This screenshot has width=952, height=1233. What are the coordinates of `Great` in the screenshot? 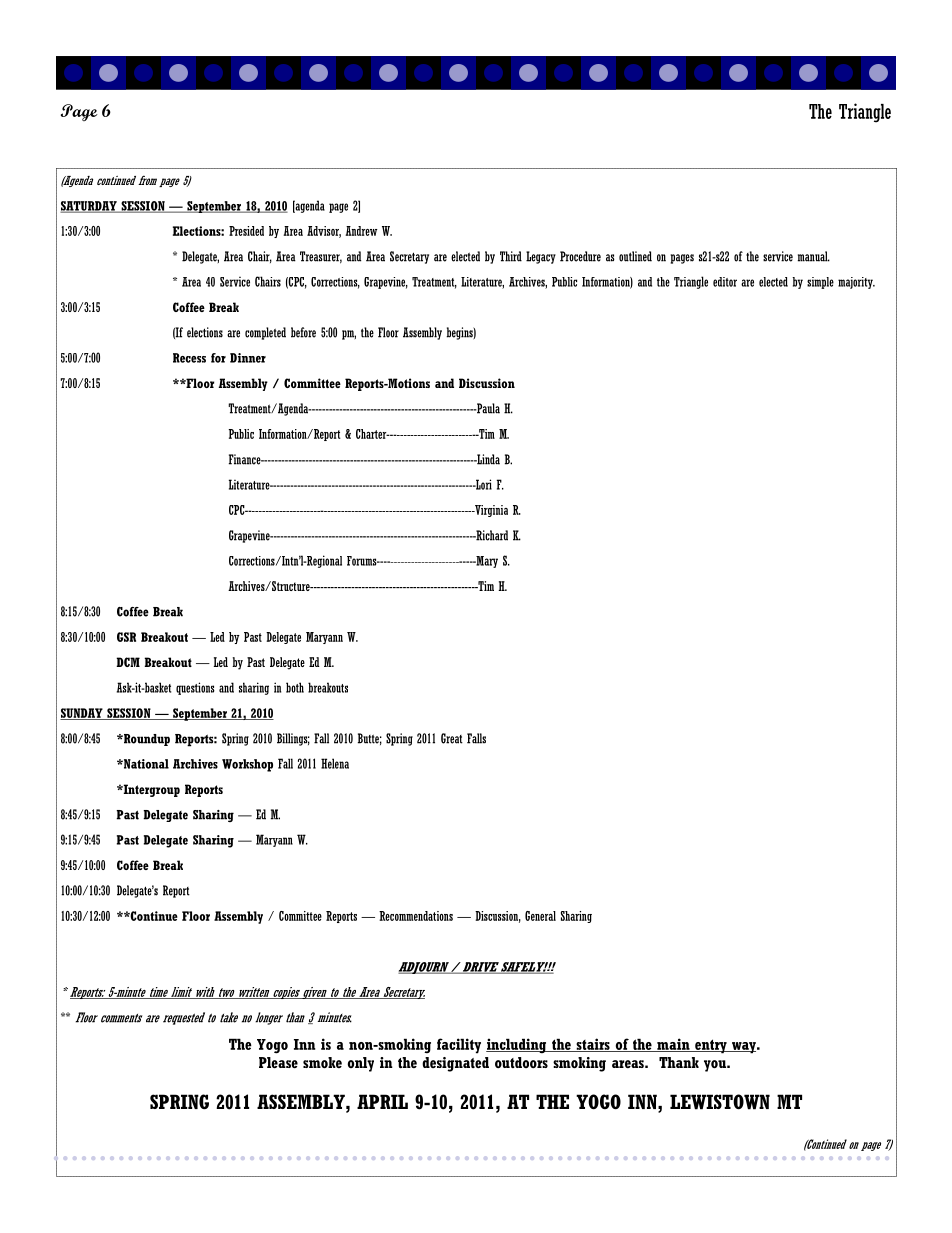 It's located at (452, 738).
